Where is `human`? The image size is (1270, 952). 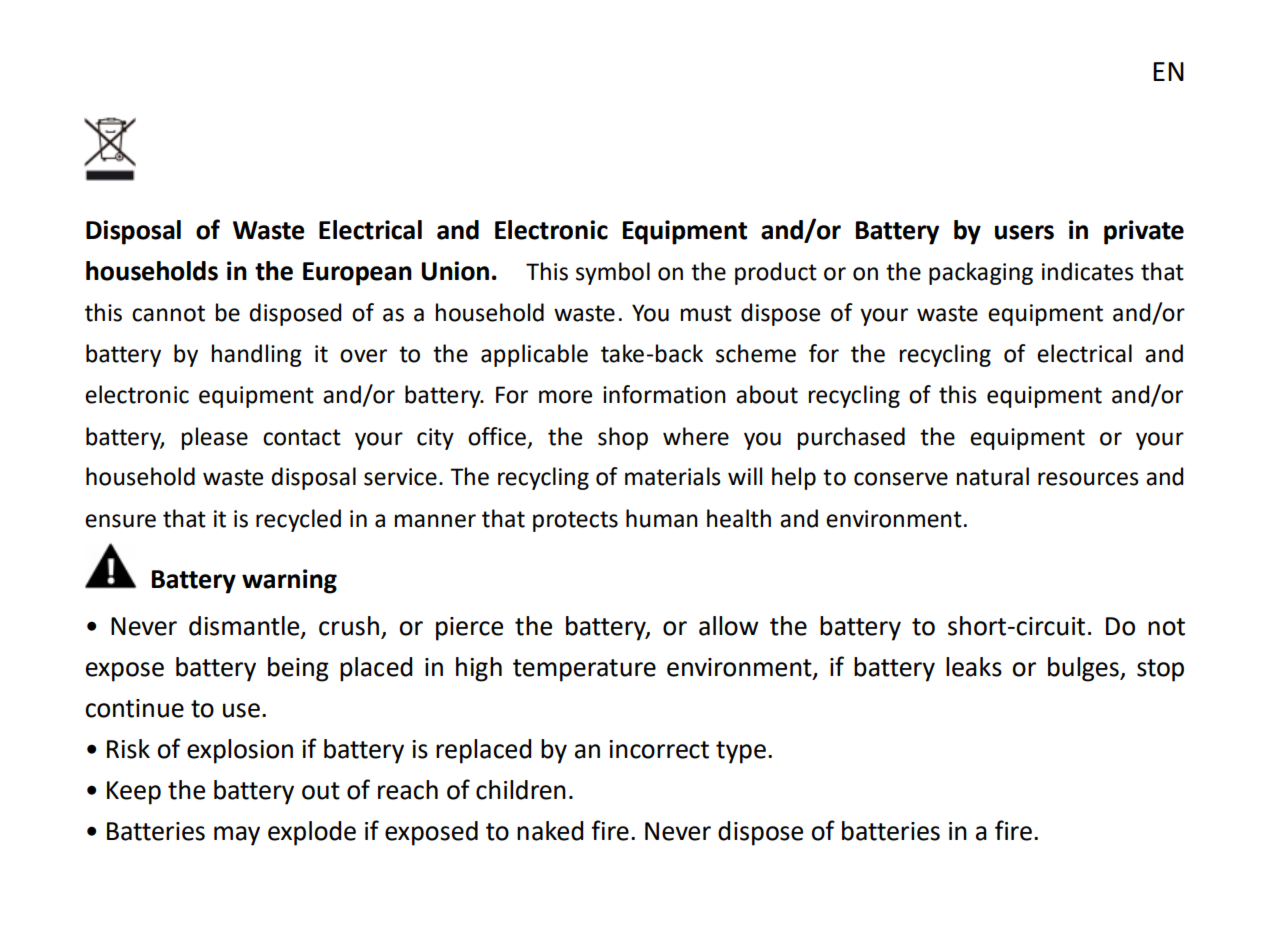 human is located at coordinates (662, 518).
